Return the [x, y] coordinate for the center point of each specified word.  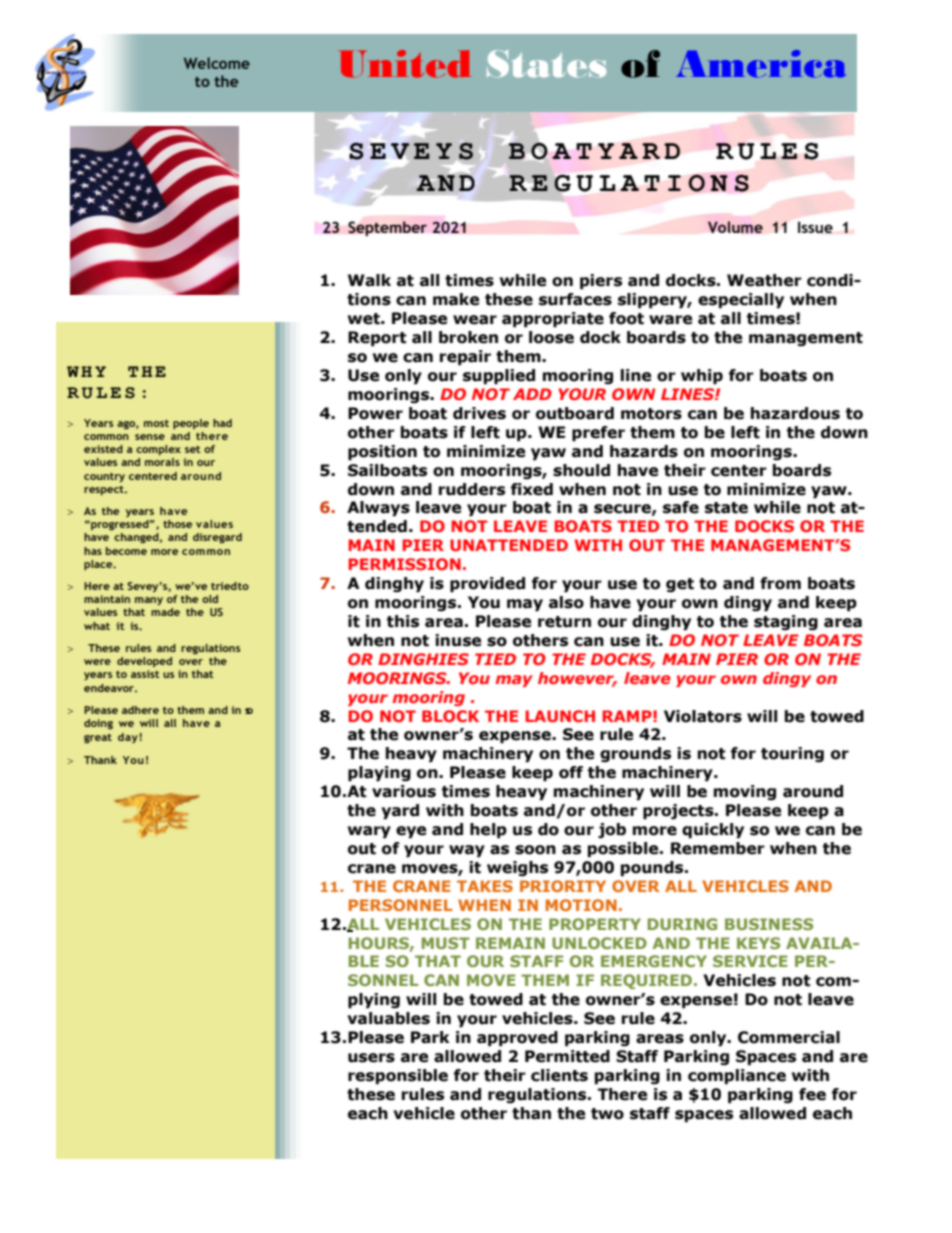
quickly [713, 831]
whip [702, 377]
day [128, 738]
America [761, 64]
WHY [86, 371]
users [371, 1058]
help [488, 831]
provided [487, 585]
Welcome [217, 63]
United [404, 64]
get [680, 585]
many [149, 601]
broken [468, 337]
